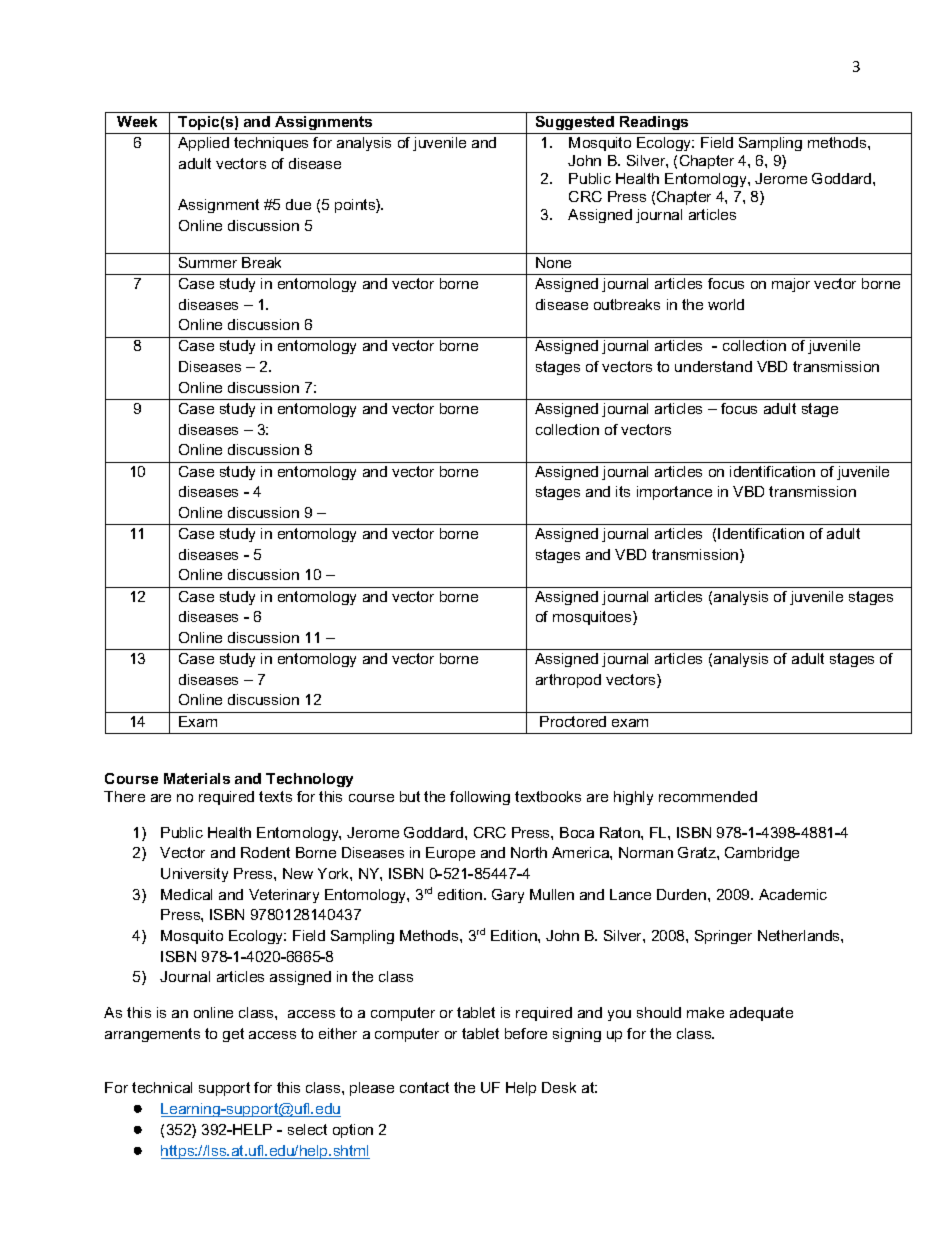 The image size is (952, 1233). Describe the element at coordinates (424, 1087) in the document. I see `contact` at that location.
